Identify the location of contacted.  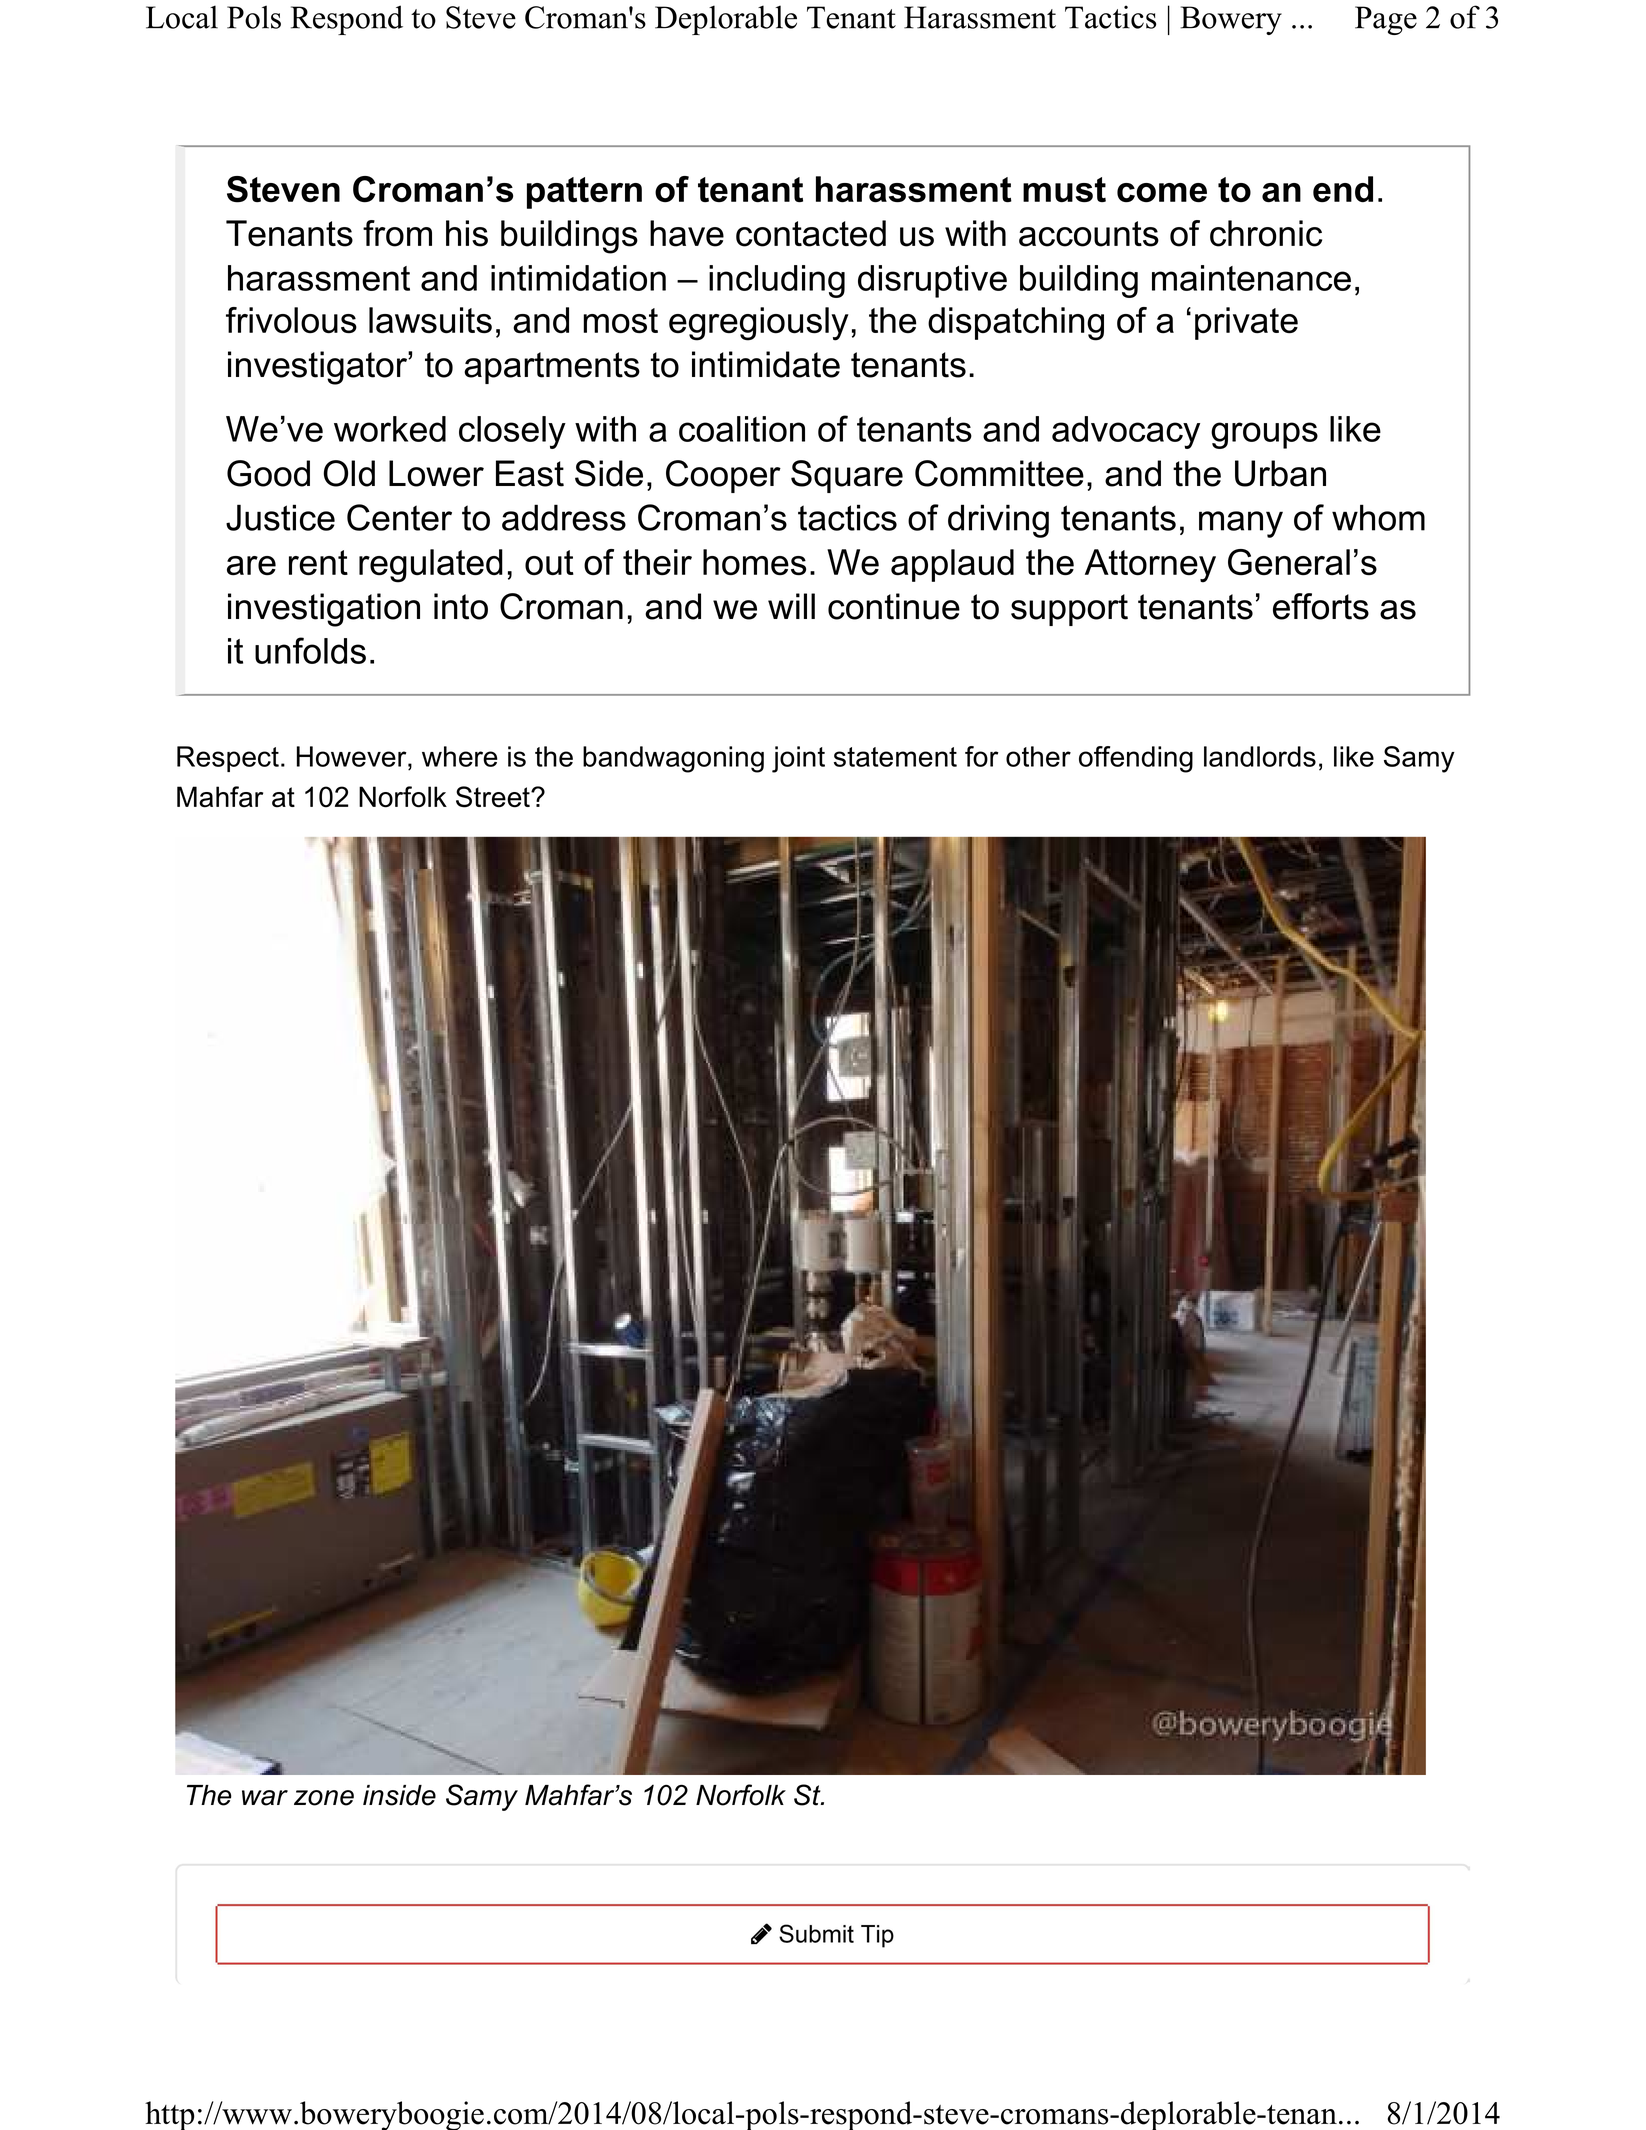
(811, 233).
